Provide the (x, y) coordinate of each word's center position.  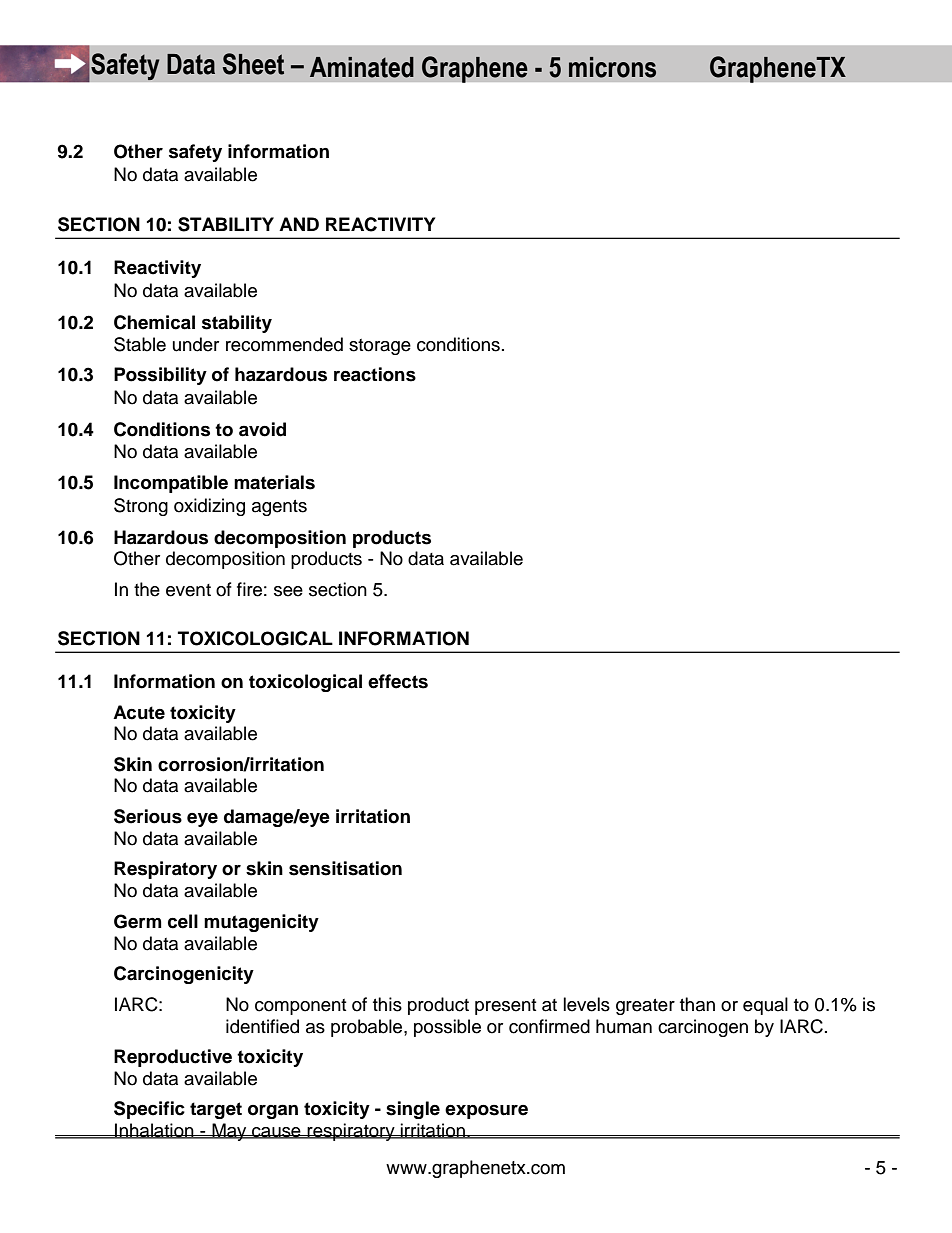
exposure (486, 1112)
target (216, 1110)
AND (299, 224)
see (288, 591)
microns (612, 67)
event (188, 590)
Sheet (253, 64)
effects (398, 681)
